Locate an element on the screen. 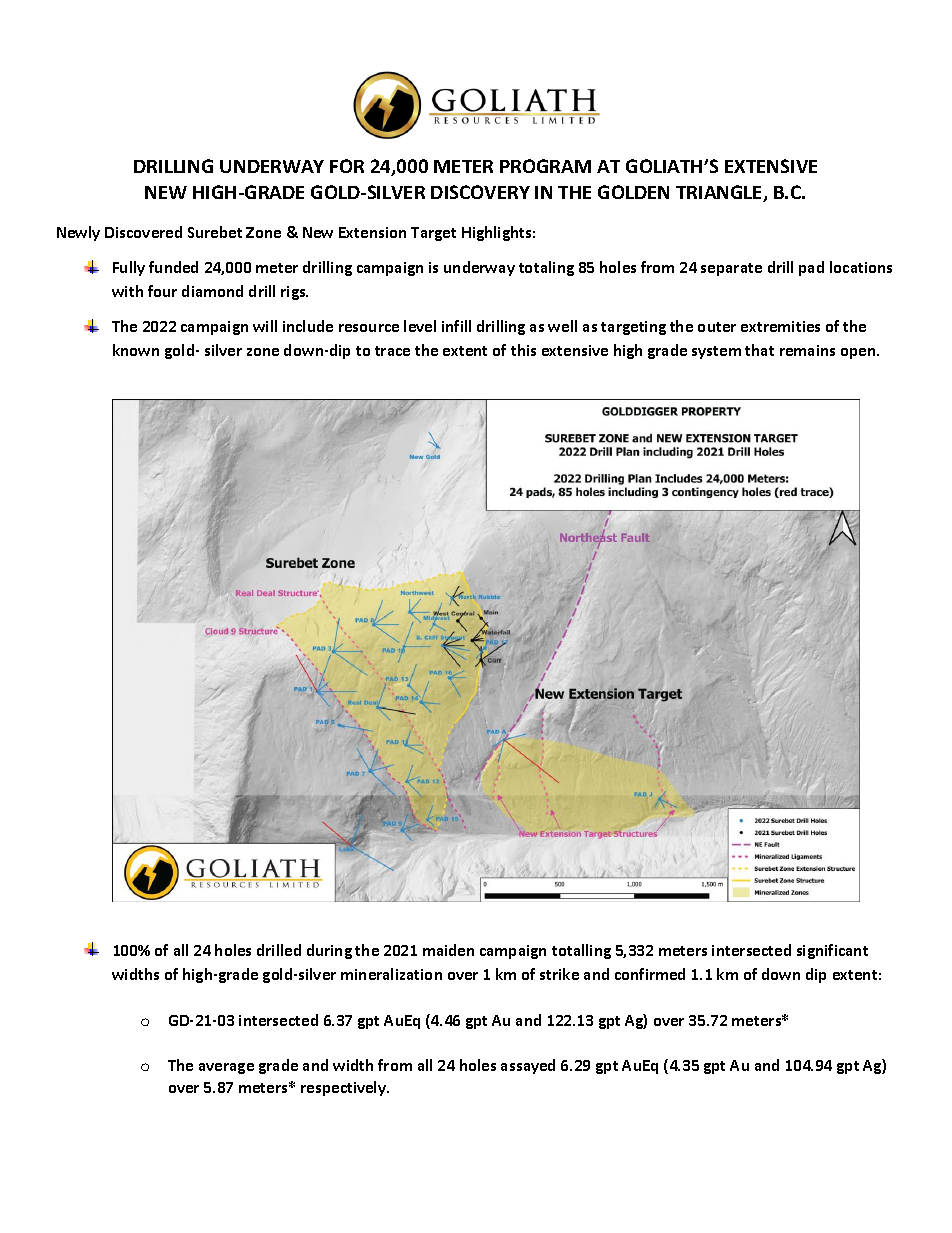 Image resolution: width=952 pixels, height=1233 pixels. during is located at coordinates (329, 951).
